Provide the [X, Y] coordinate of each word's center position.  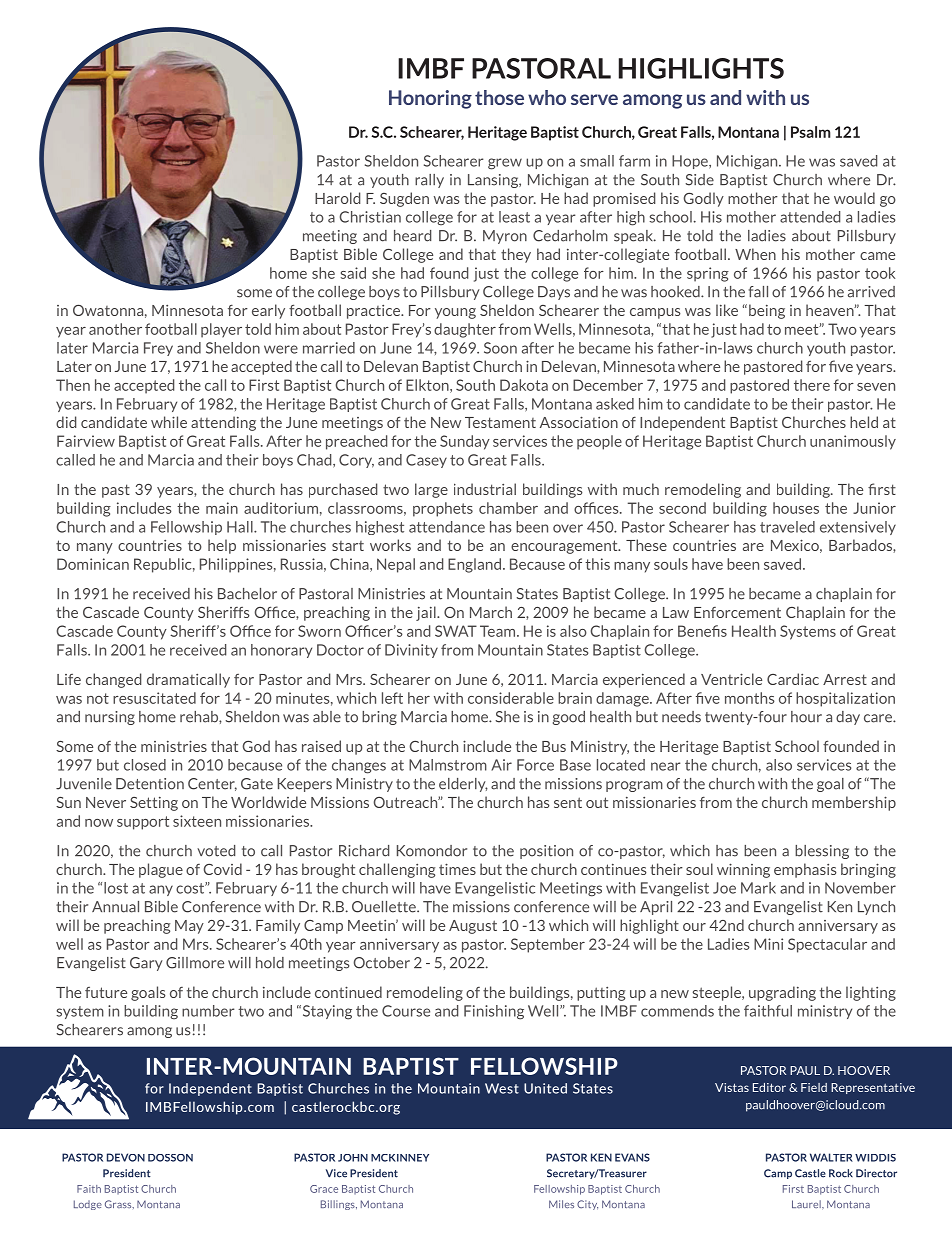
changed [113, 680]
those [499, 97]
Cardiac [793, 679]
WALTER [831, 1157]
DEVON [126, 1157]
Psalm [811, 132]
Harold [337, 198]
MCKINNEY [400, 1158]
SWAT [456, 631]
